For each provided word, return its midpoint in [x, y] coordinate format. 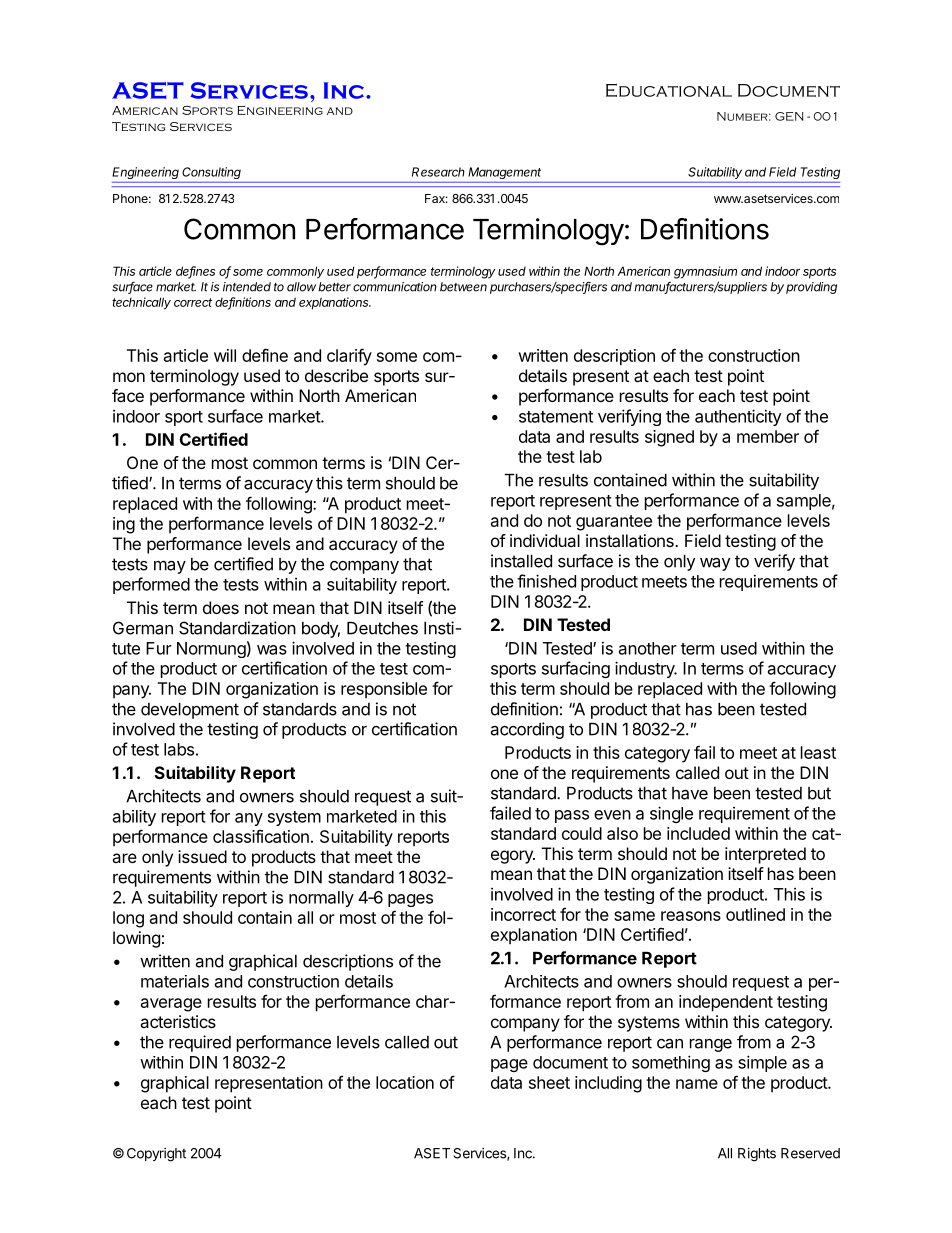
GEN [789, 116]
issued [202, 856]
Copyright [156, 1155]
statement [556, 417]
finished [546, 581]
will [225, 355]
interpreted [765, 855]
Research [438, 172]
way [715, 564]
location [405, 1082]
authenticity [738, 417]
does [221, 607]
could [582, 833]
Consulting [211, 173]
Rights [757, 1155]
